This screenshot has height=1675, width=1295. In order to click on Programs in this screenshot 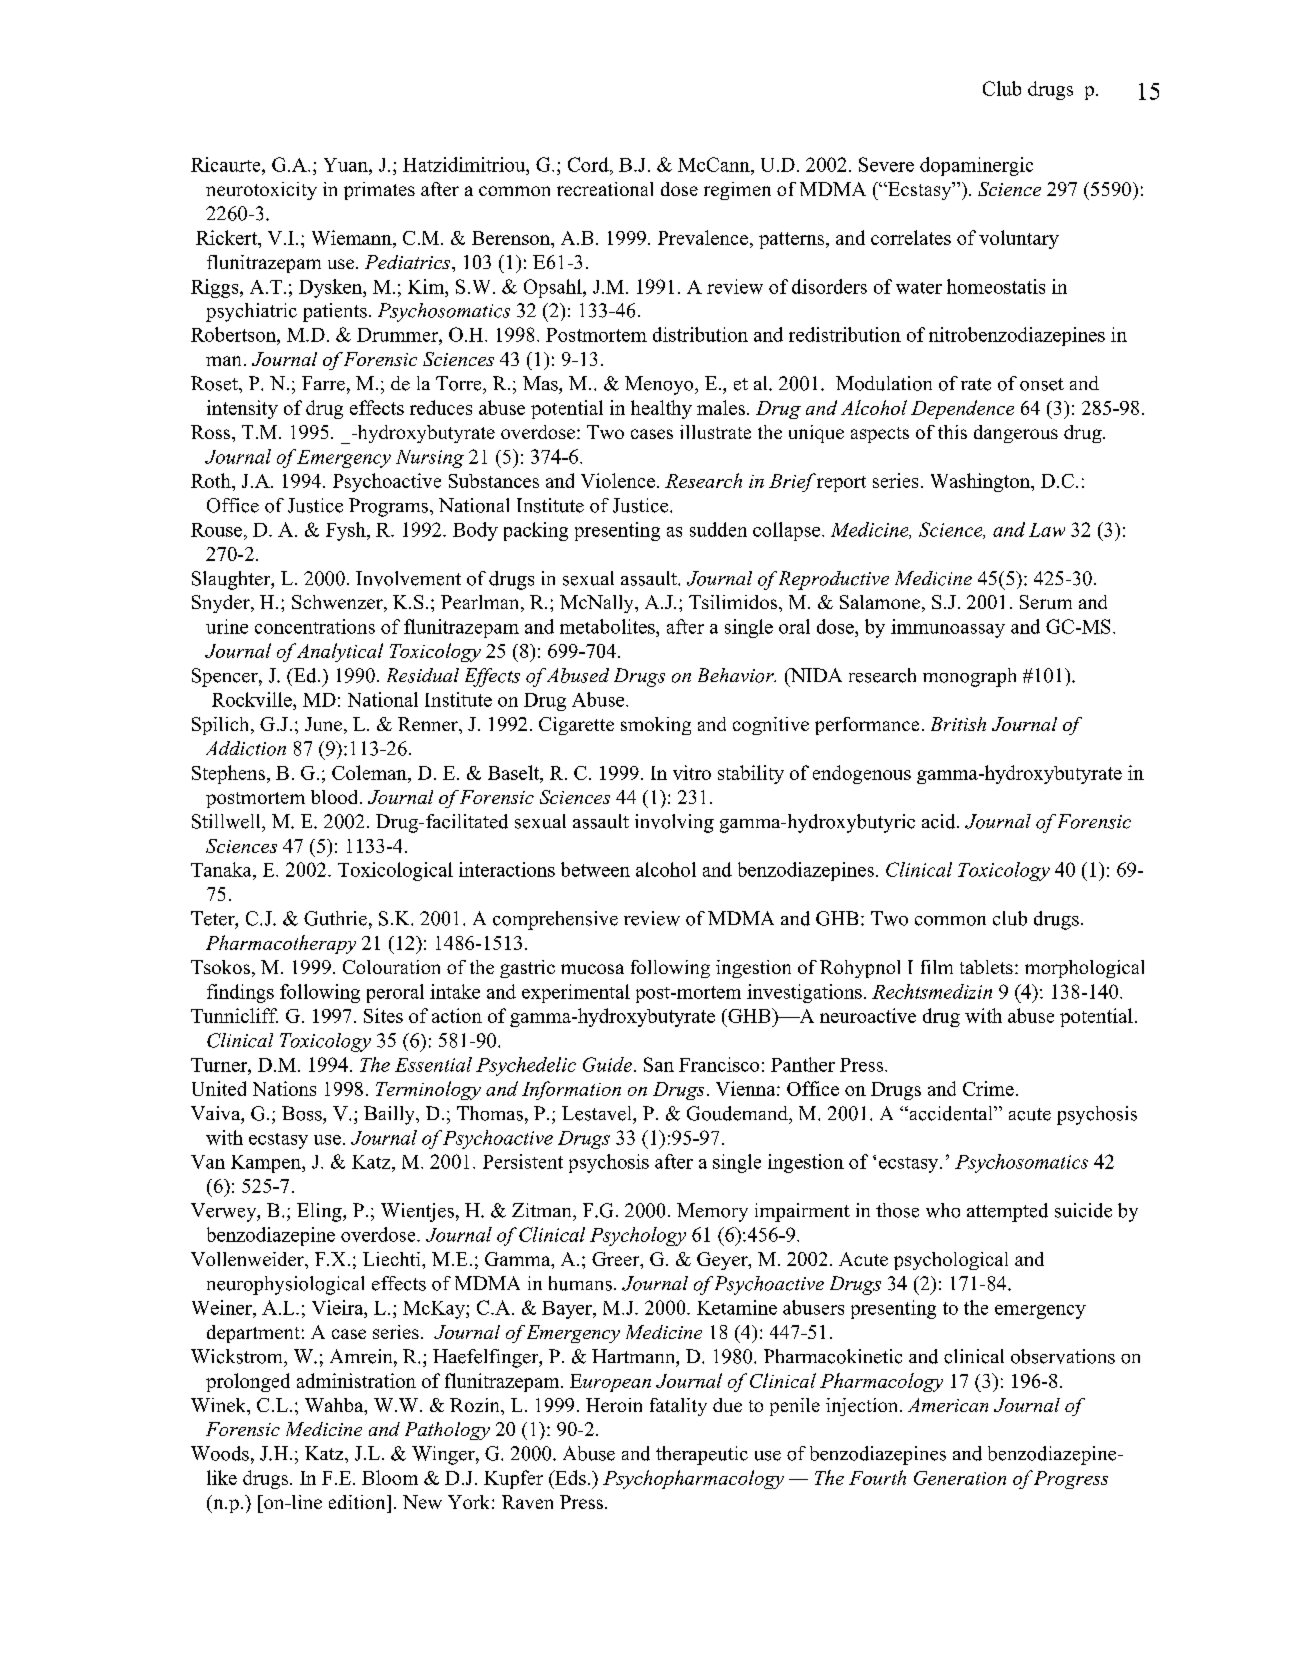, I will do `click(388, 507)`.
